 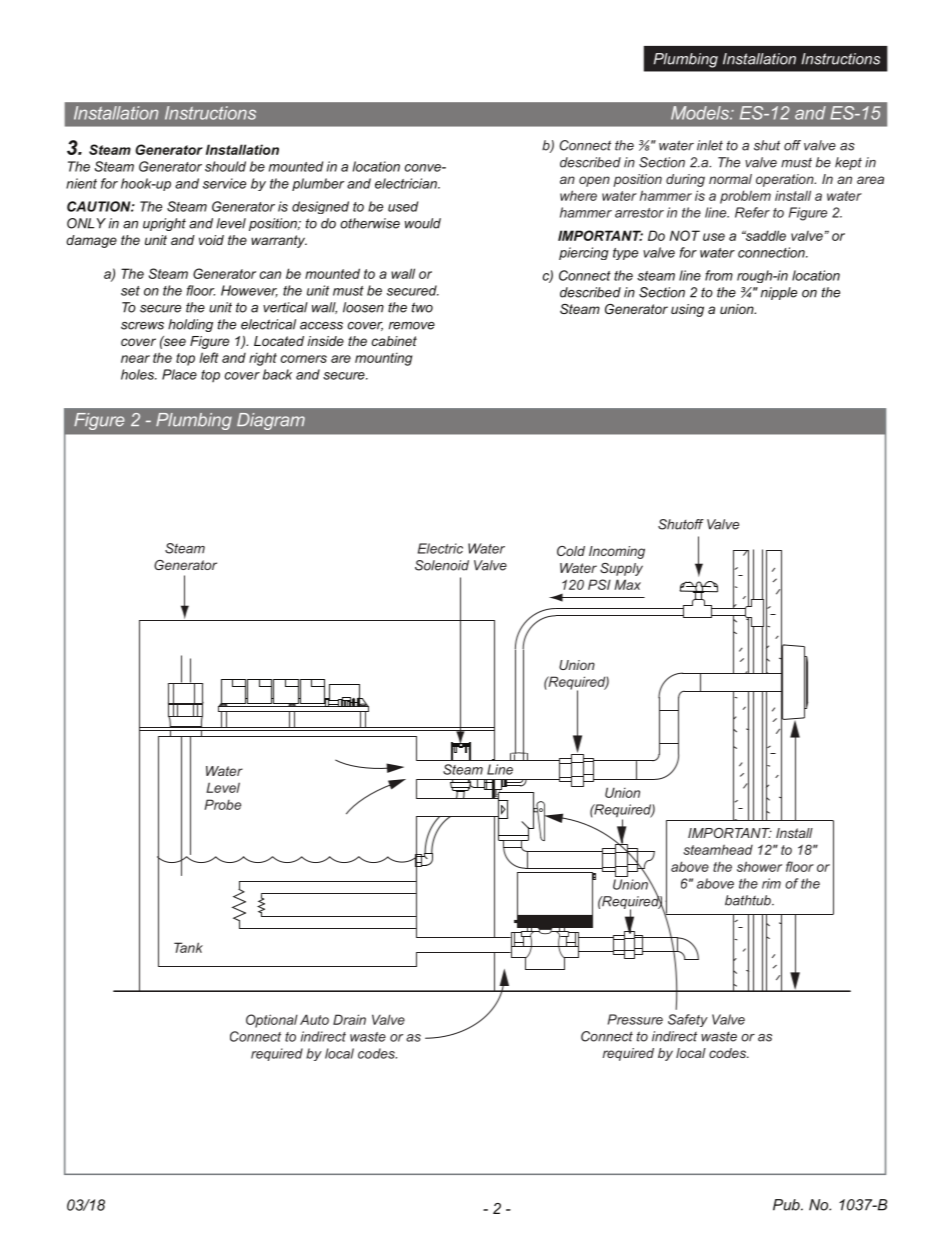 I want to click on should, so click(x=225, y=166).
